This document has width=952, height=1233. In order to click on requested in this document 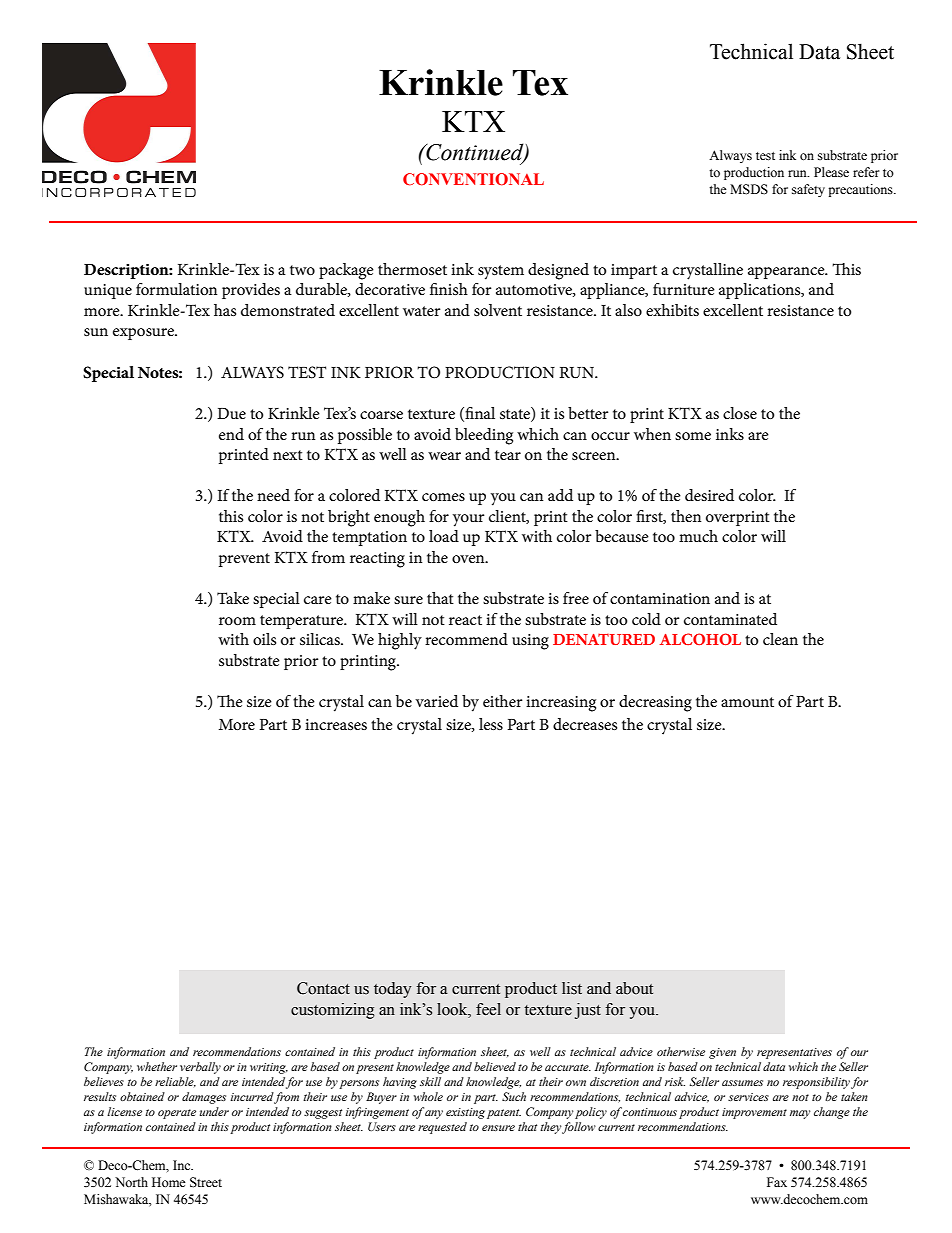, I will do `click(442, 1128)`.
